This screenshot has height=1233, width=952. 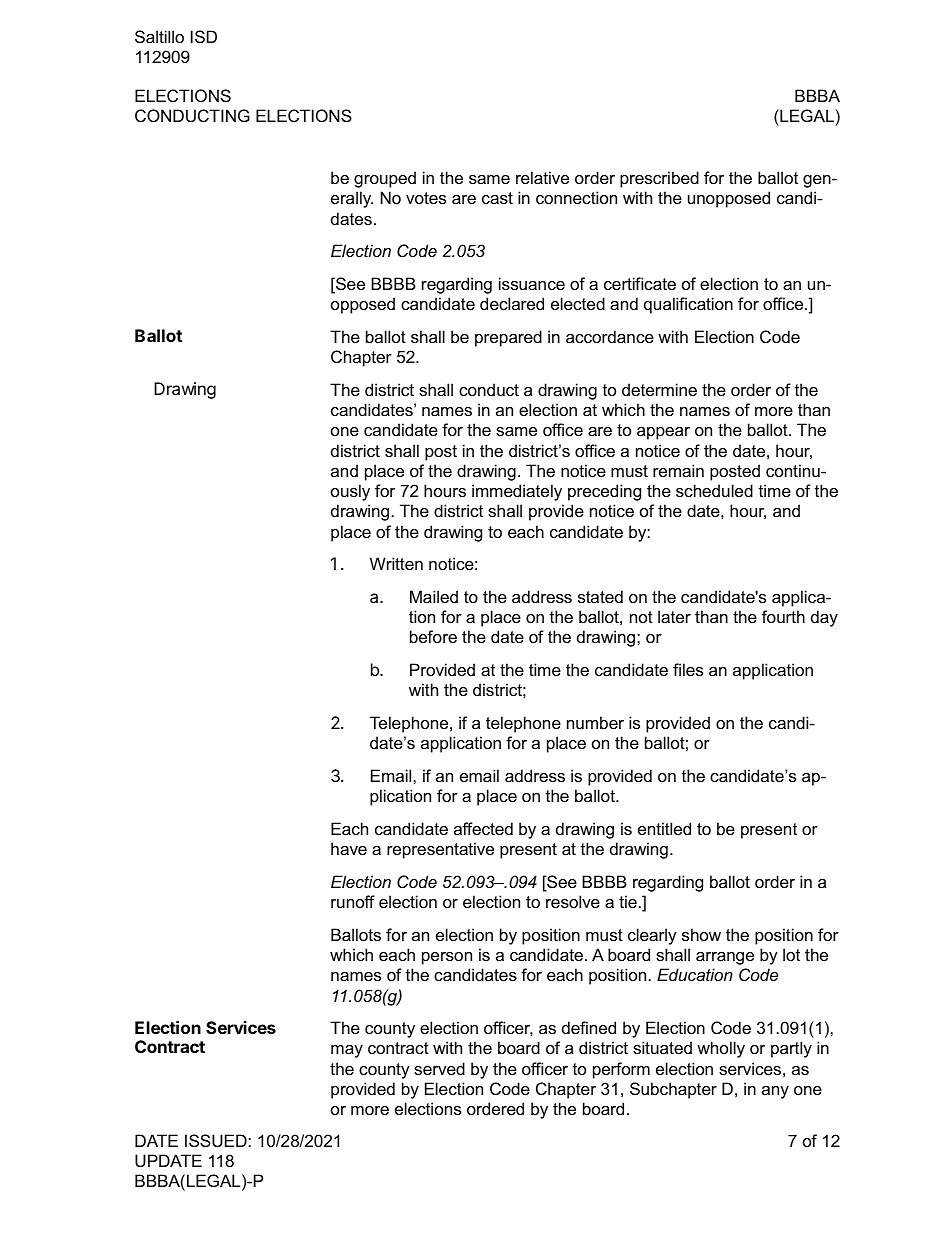 What do you see at coordinates (433, 636) in the screenshot?
I see `before` at bounding box center [433, 636].
